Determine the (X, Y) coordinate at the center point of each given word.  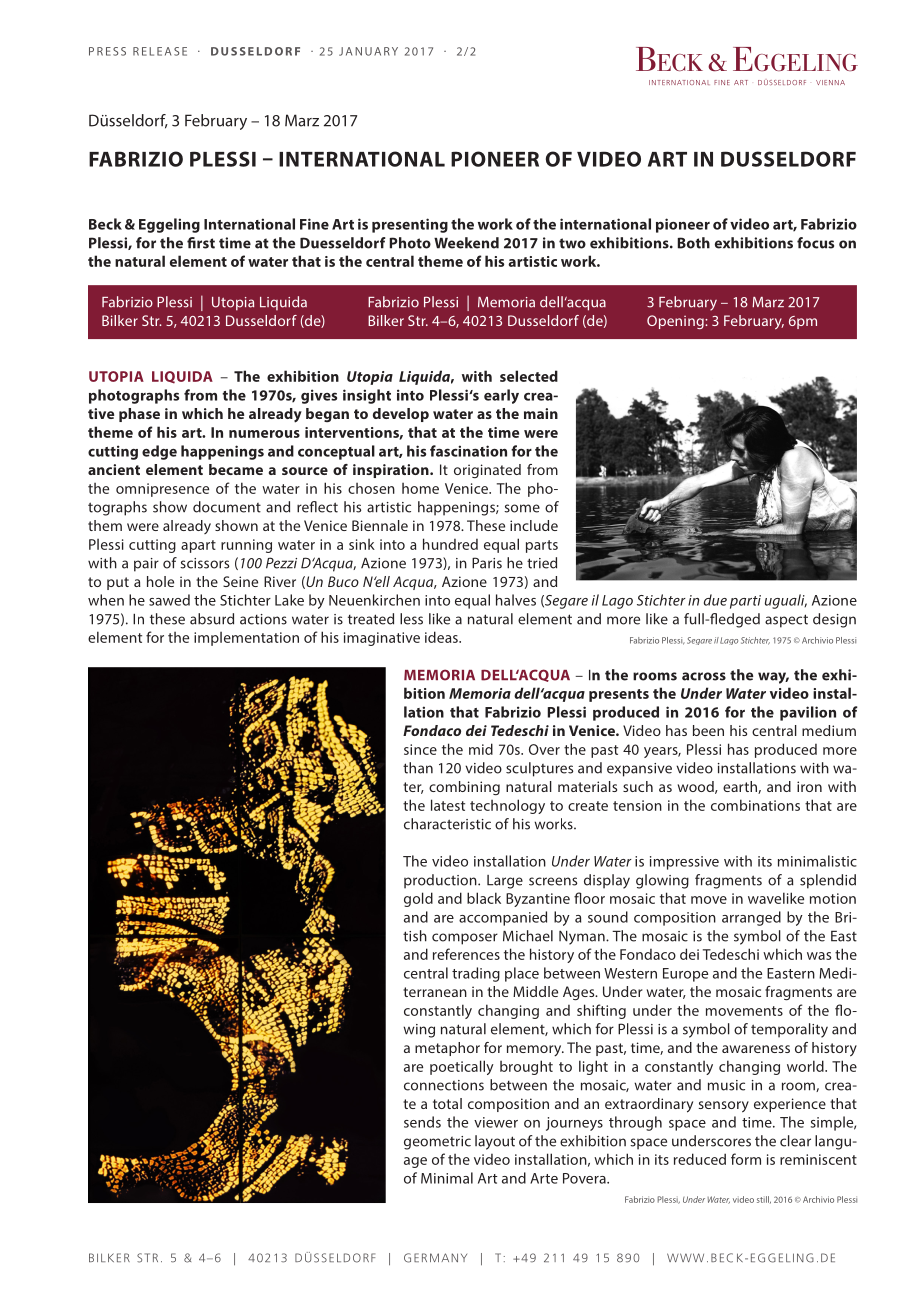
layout (495, 1142)
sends (422, 1122)
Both (694, 243)
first (201, 243)
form (746, 1159)
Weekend (466, 243)
